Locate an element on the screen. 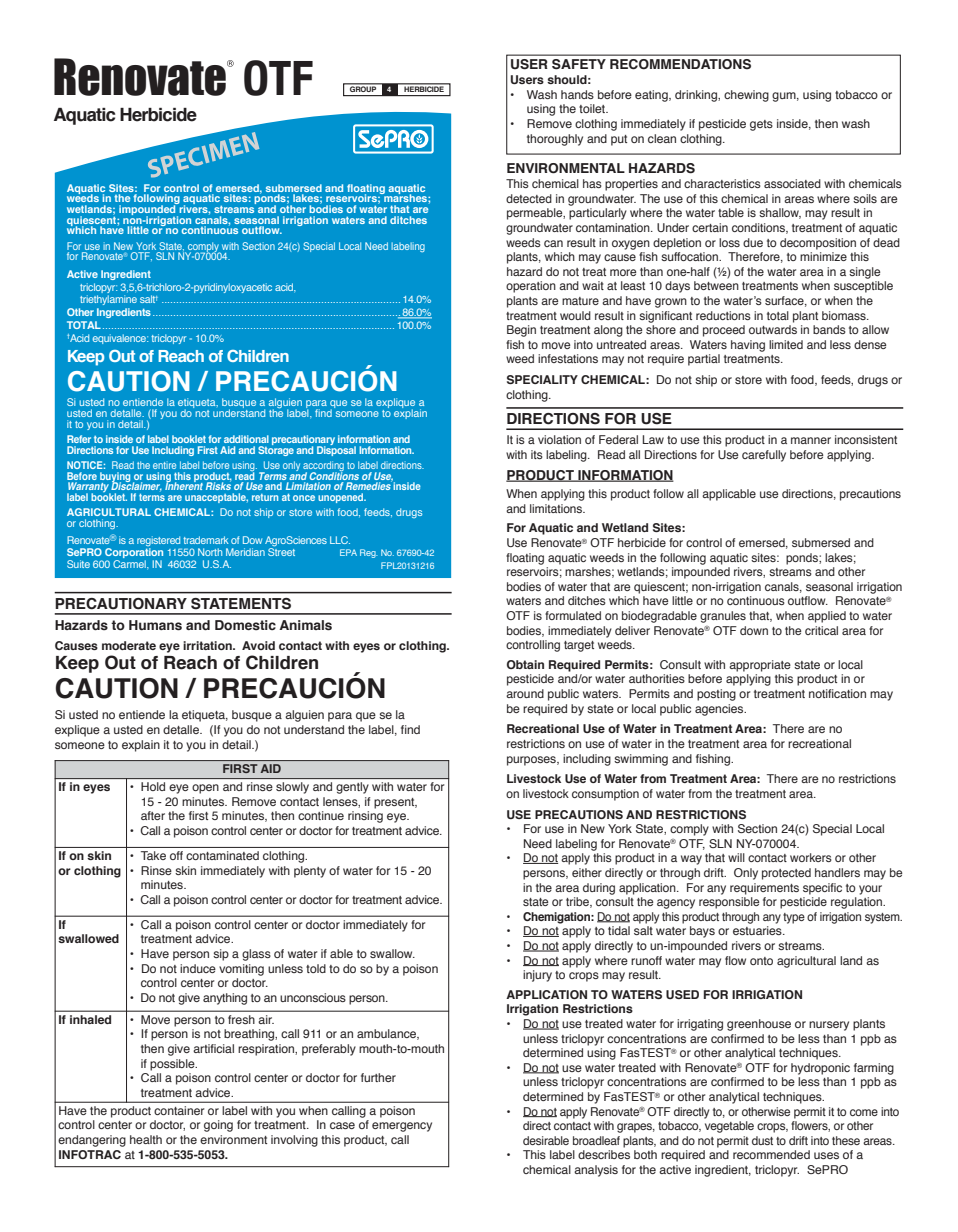 This screenshot has height=1232, width=958. purposes is located at coordinates (532, 761).
